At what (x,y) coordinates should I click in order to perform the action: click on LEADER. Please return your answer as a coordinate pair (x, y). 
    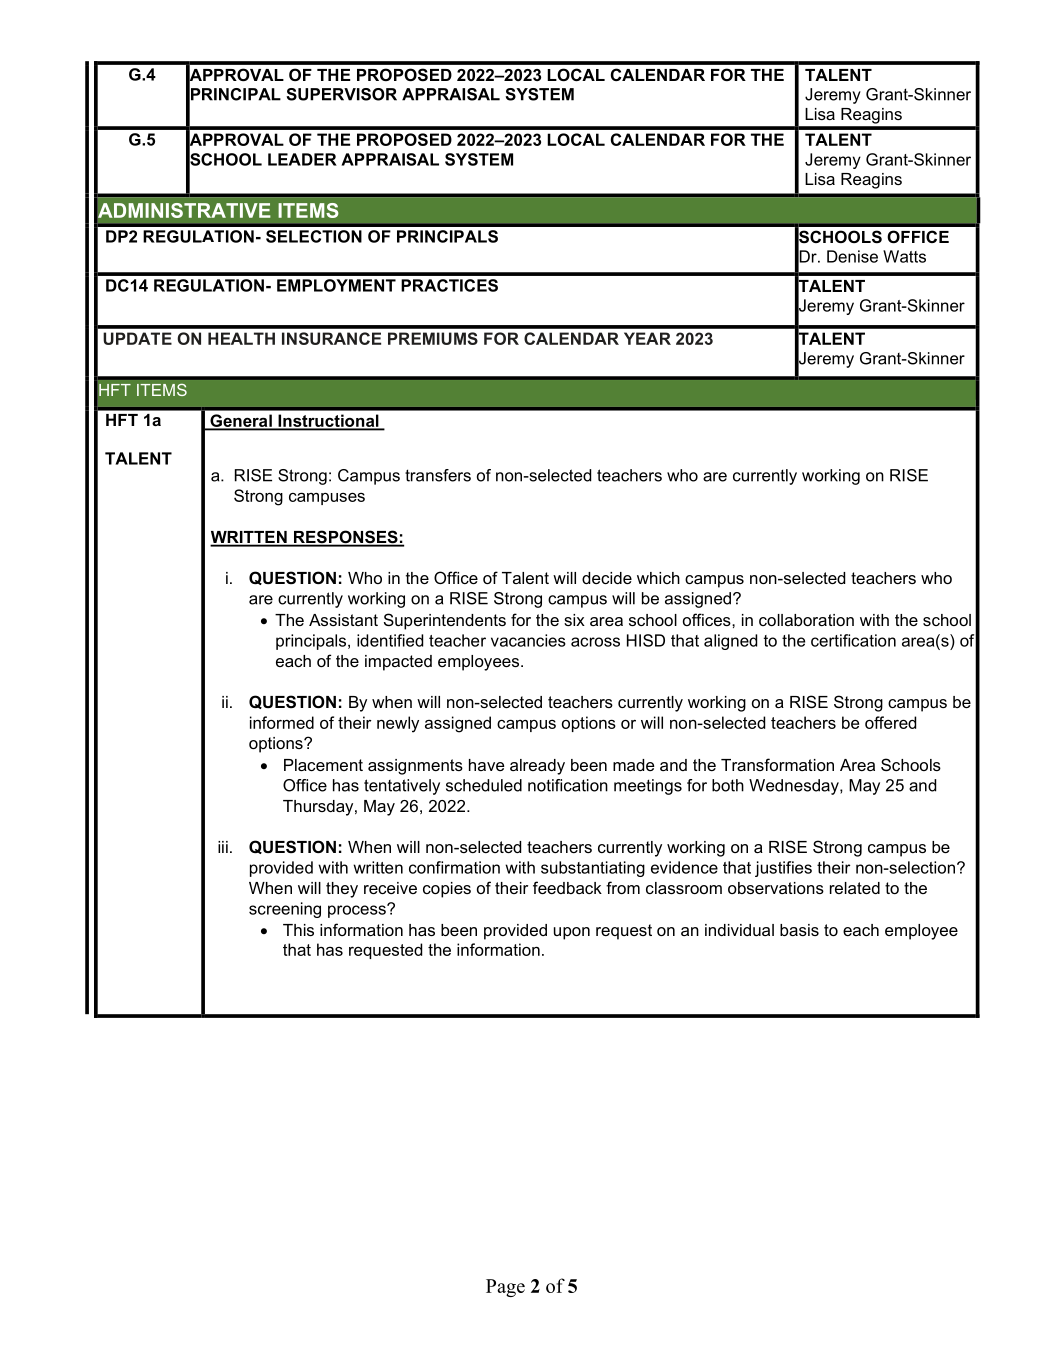
    Looking at the image, I should click on (302, 159).
